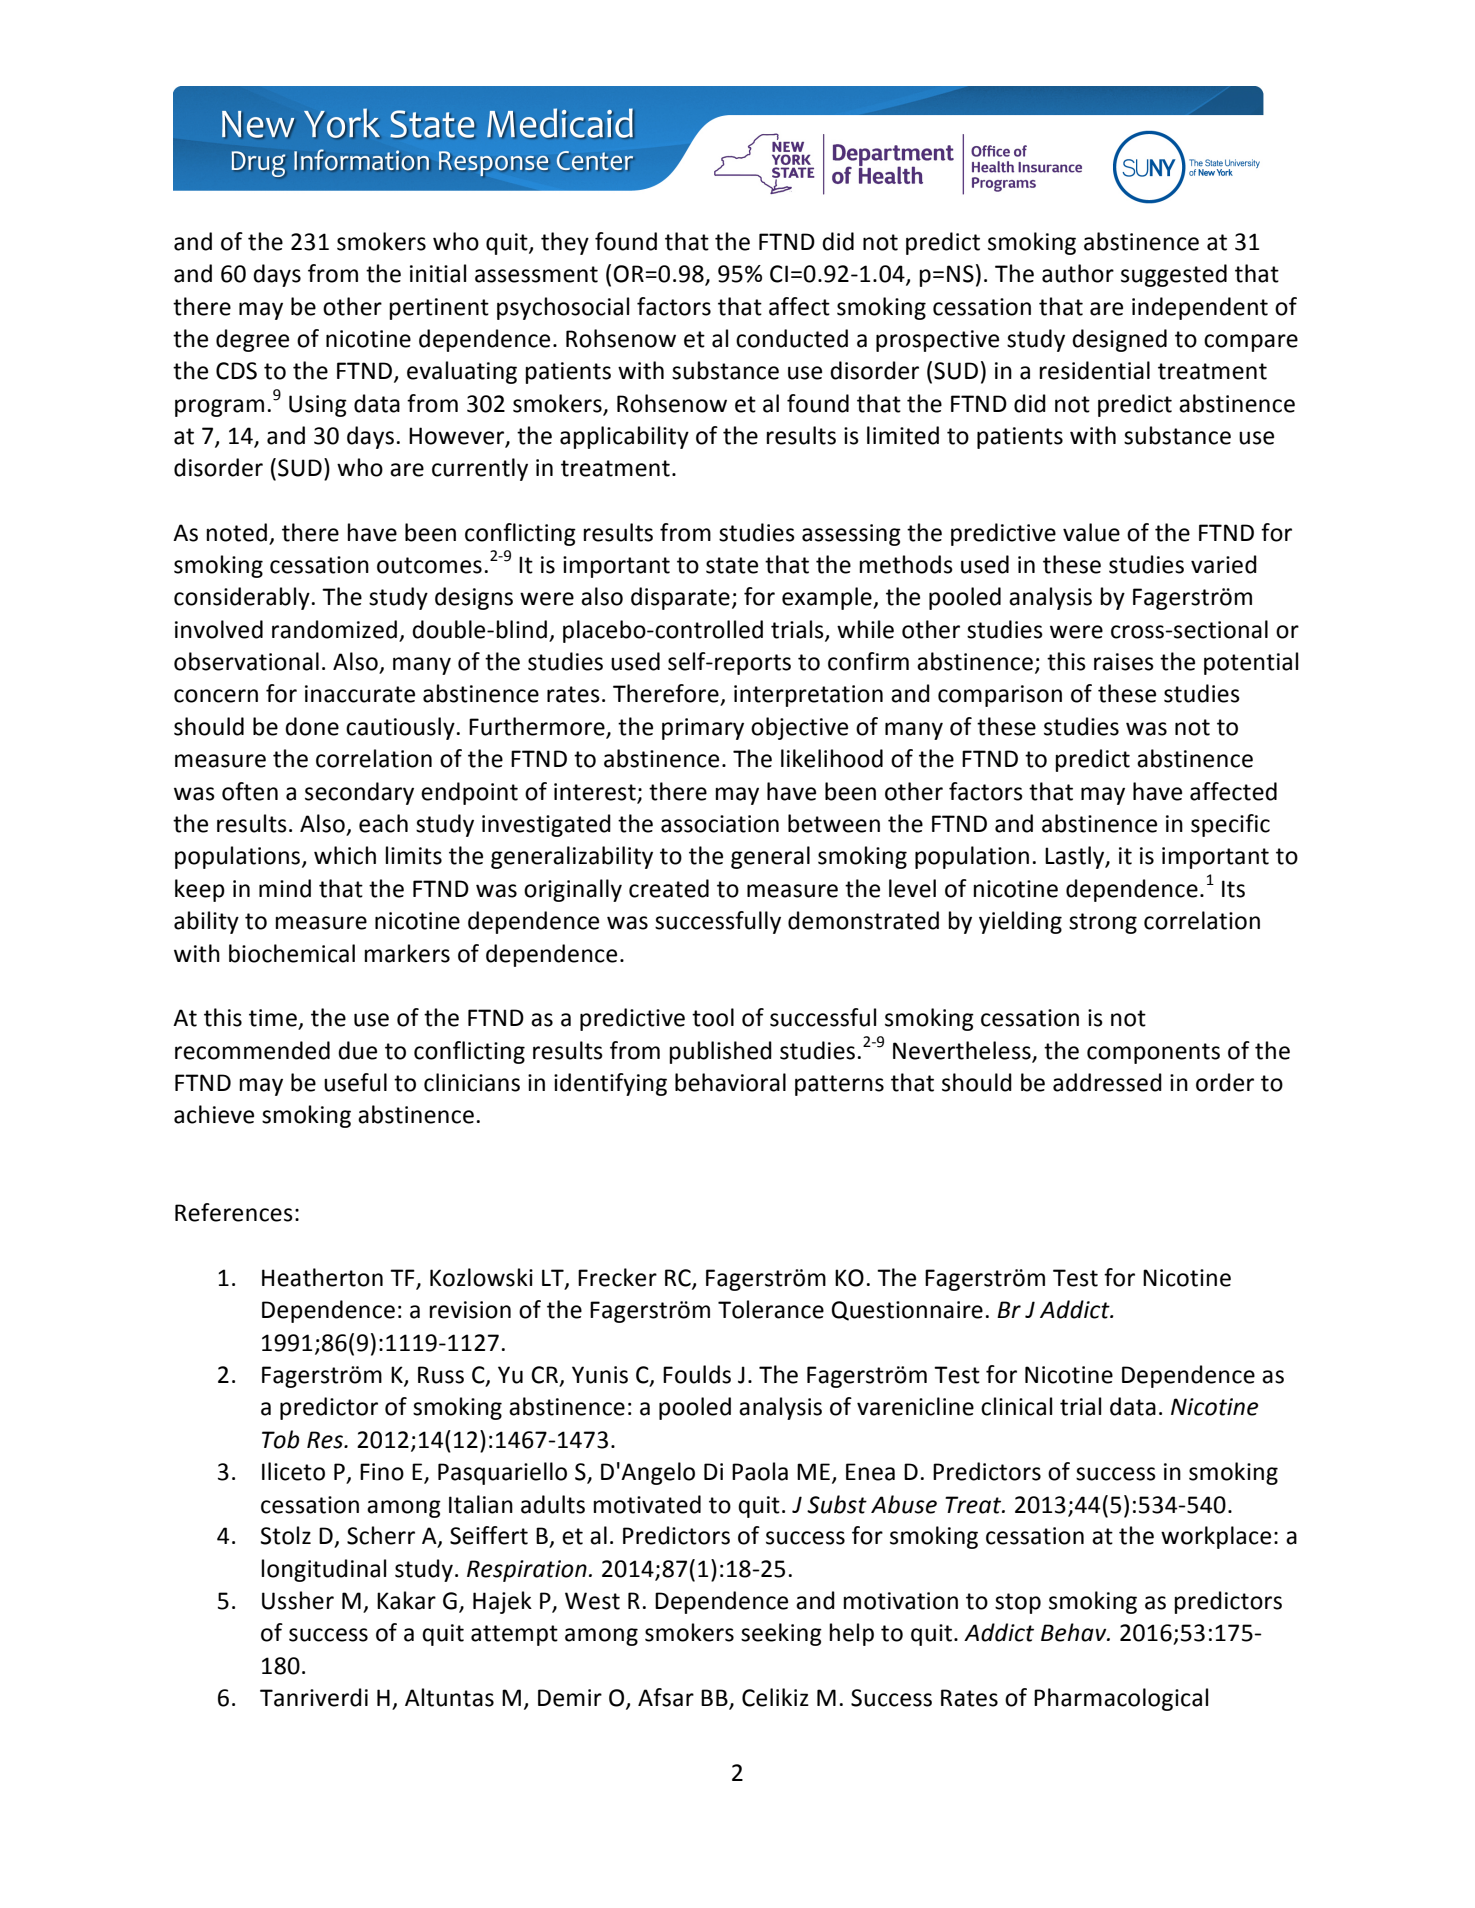 Image resolution: width=1475 pixels, height=1908 pixels. I want to click on Tolerance, so click(771, 1309).
